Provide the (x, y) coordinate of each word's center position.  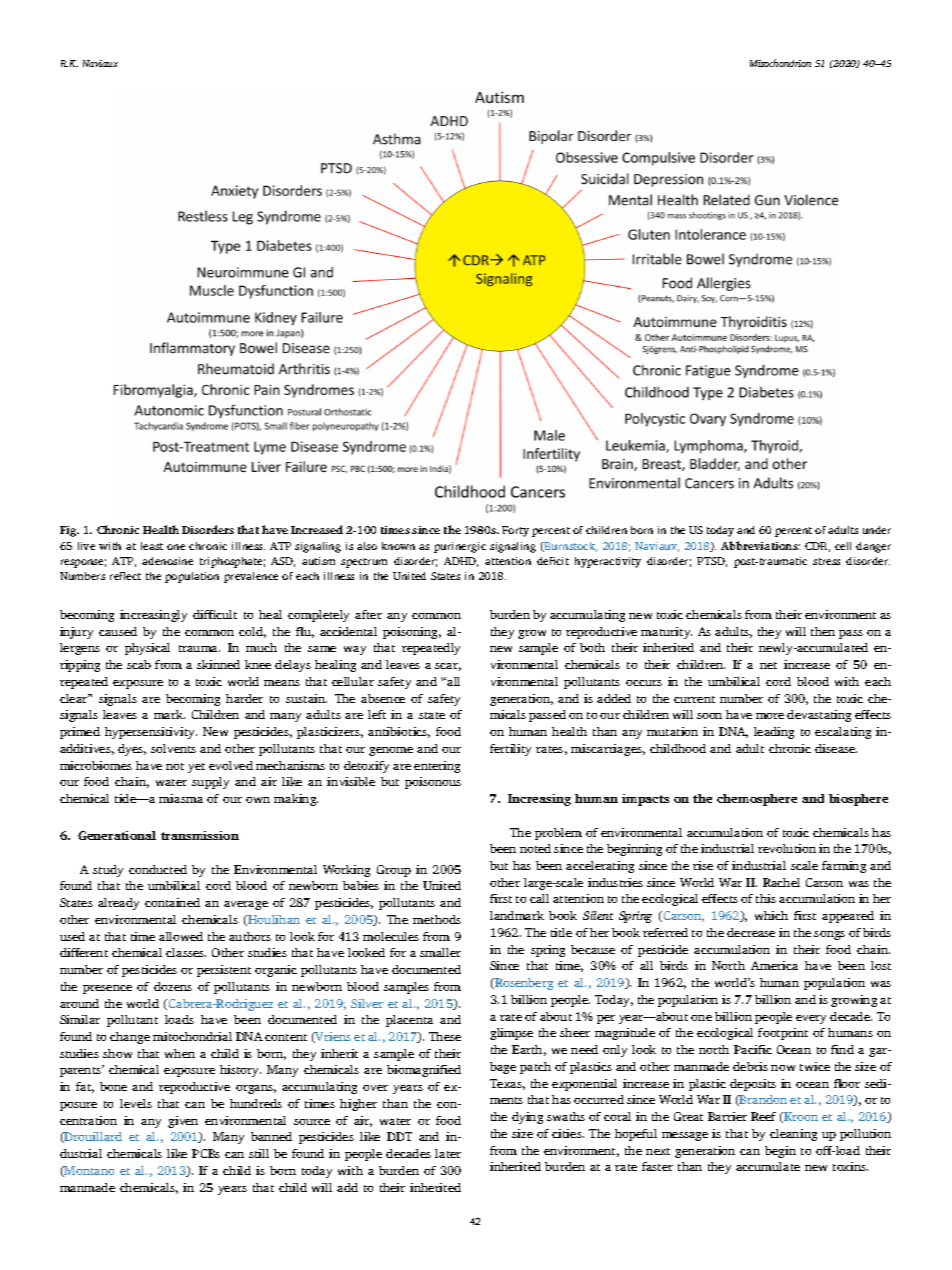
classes (186, 952)
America (774, 965)
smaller (440, 952)
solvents (173, 748)
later (448, 1153)
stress (826, 561)
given (183, 1122)
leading (774, 733)
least (152, 546)
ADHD (461, 562)
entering (437, 767)
